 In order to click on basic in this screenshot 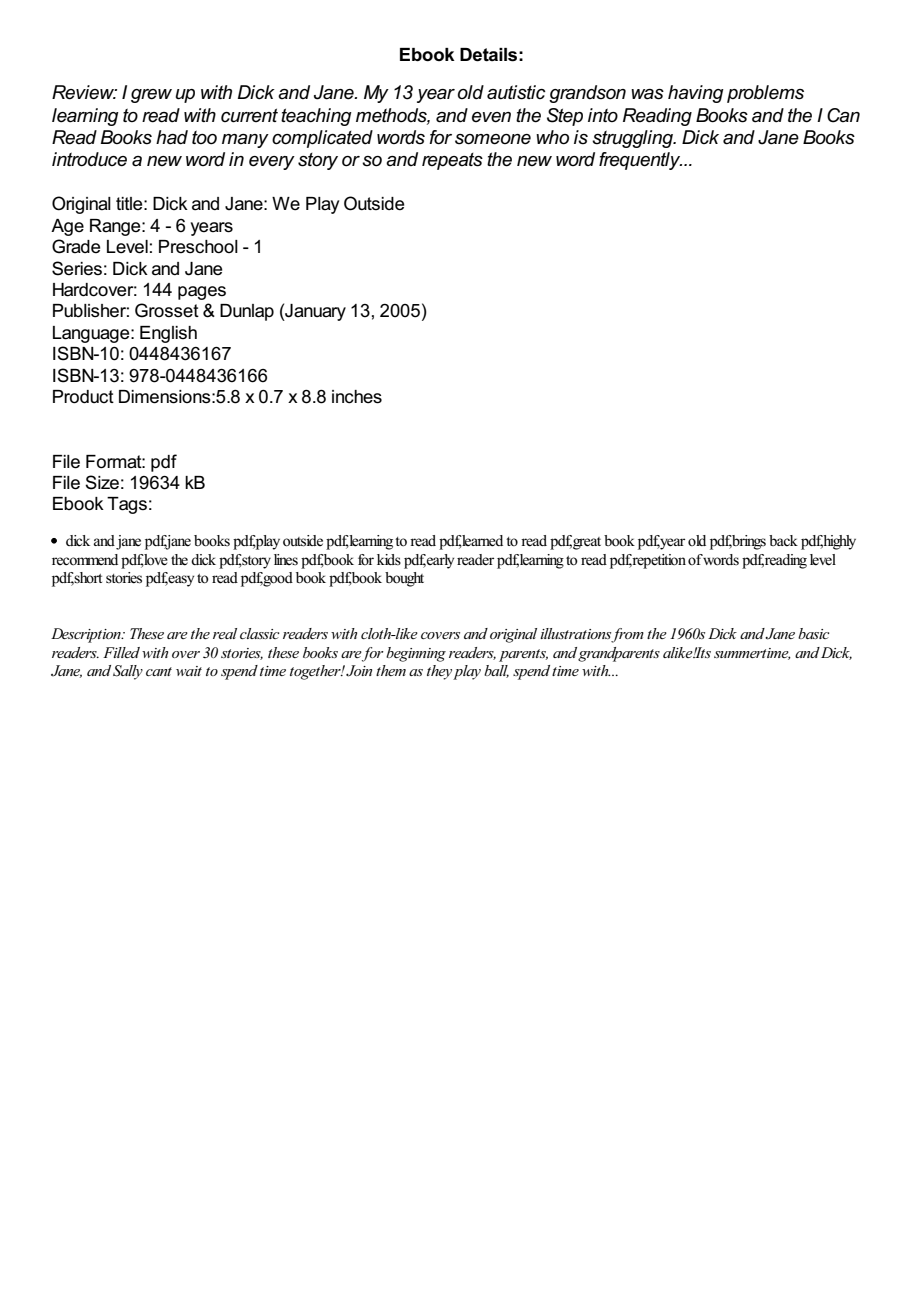, I will do `click(813, 633)`.
